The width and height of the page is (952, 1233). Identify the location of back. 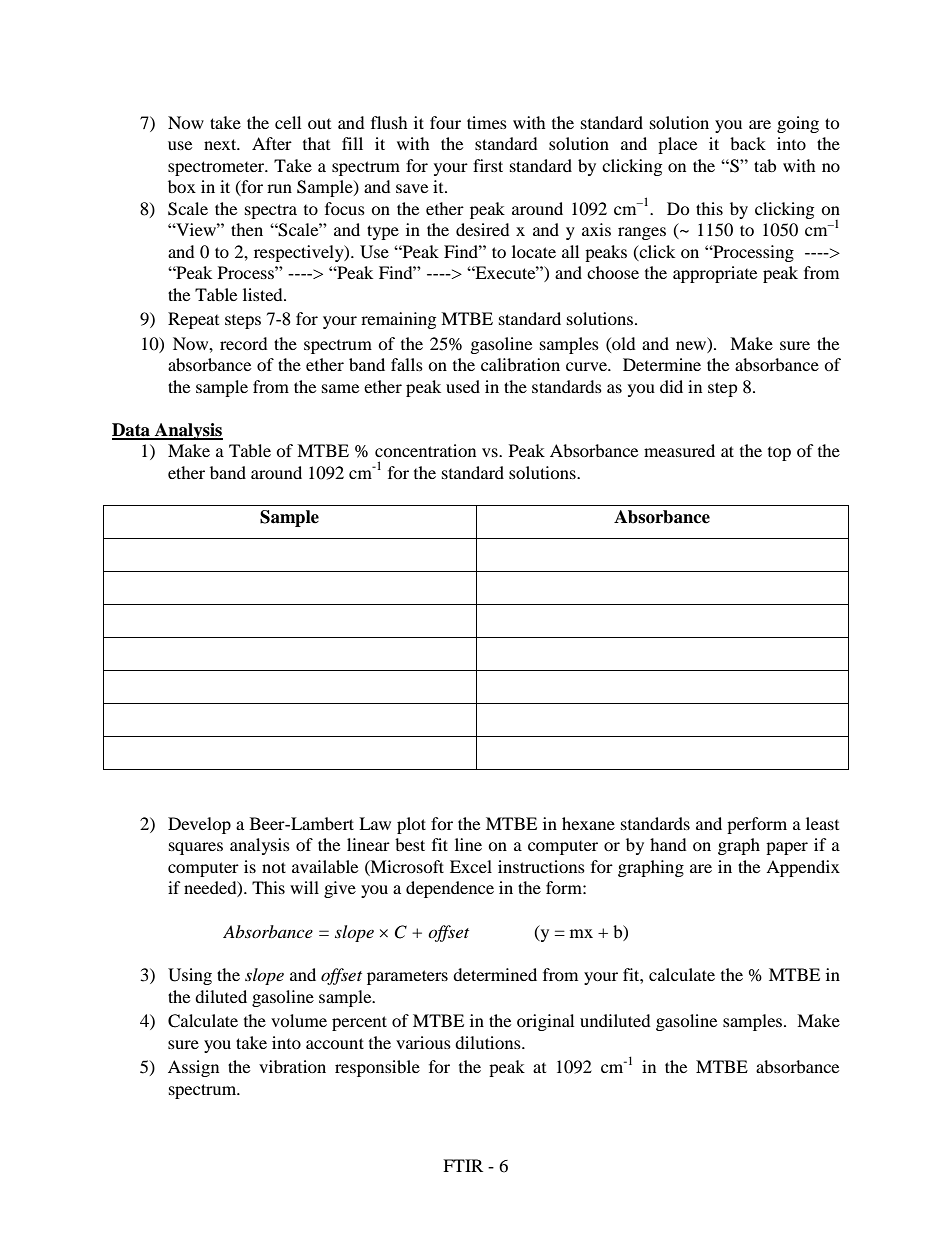
(748, 143).
